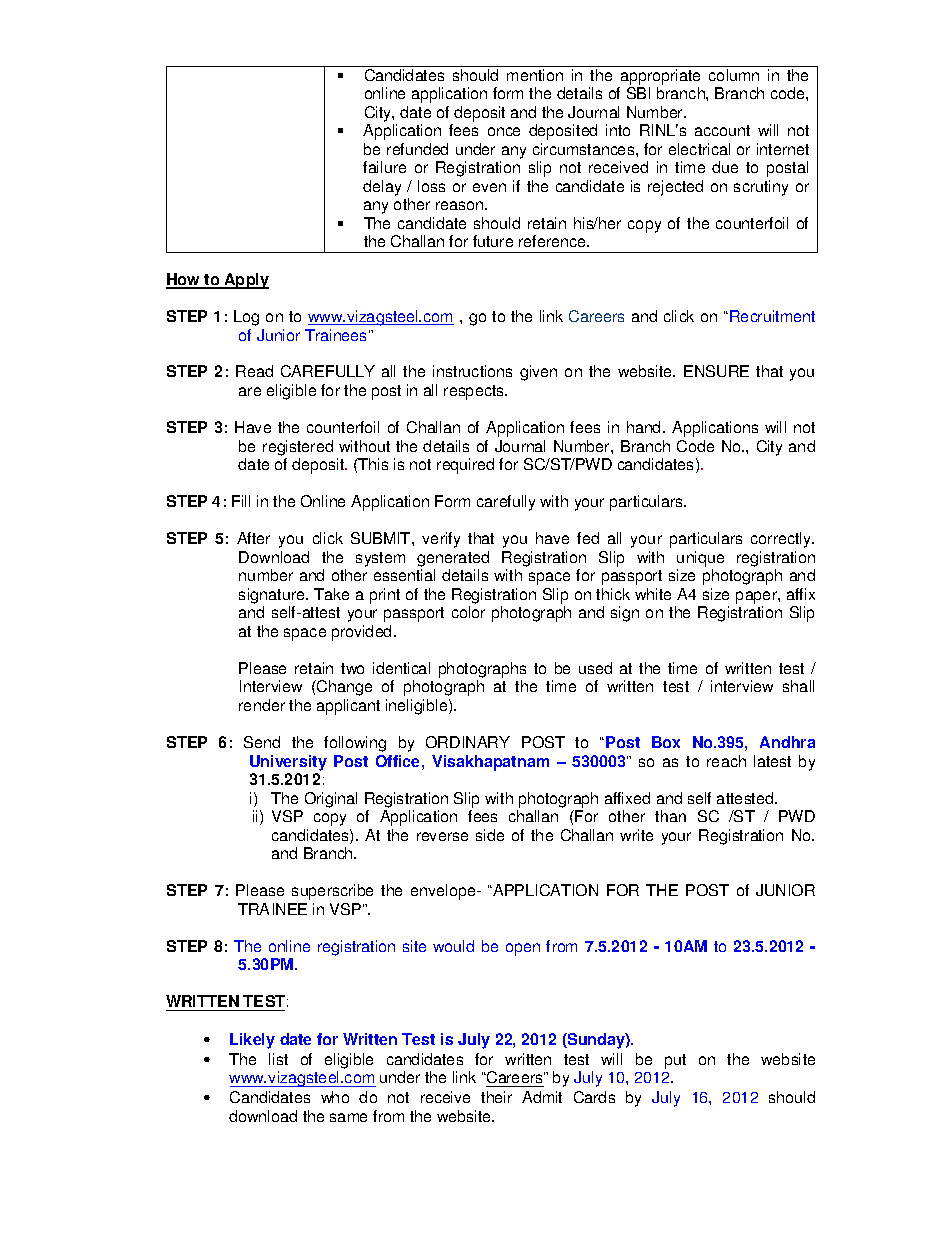 This document has height=1233, width=952. Describe the element at coordinates (716, 371) in the document. I see `ENSURE` at that location.
